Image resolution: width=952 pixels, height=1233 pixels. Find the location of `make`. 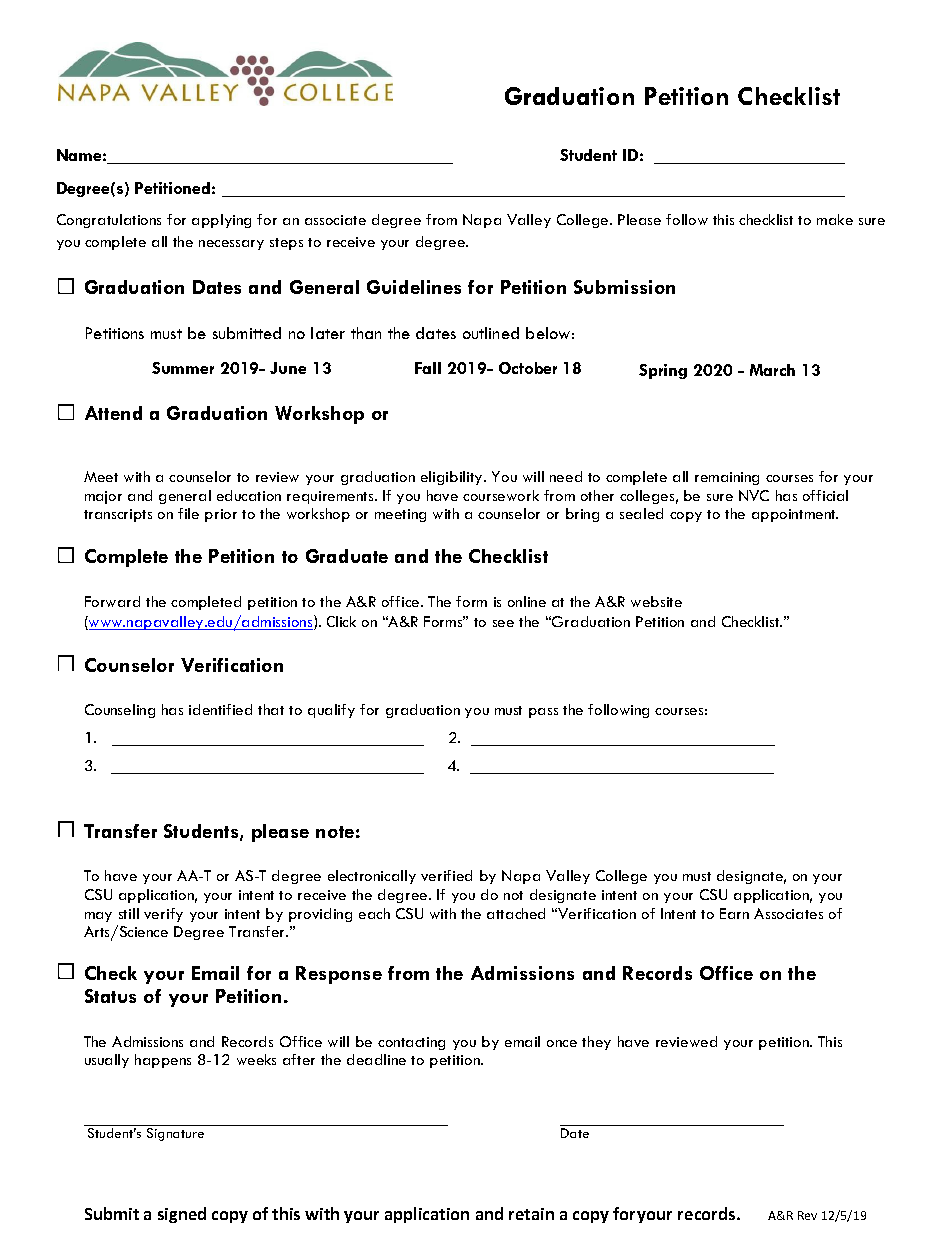

make is located at coordinates (835, 219).
